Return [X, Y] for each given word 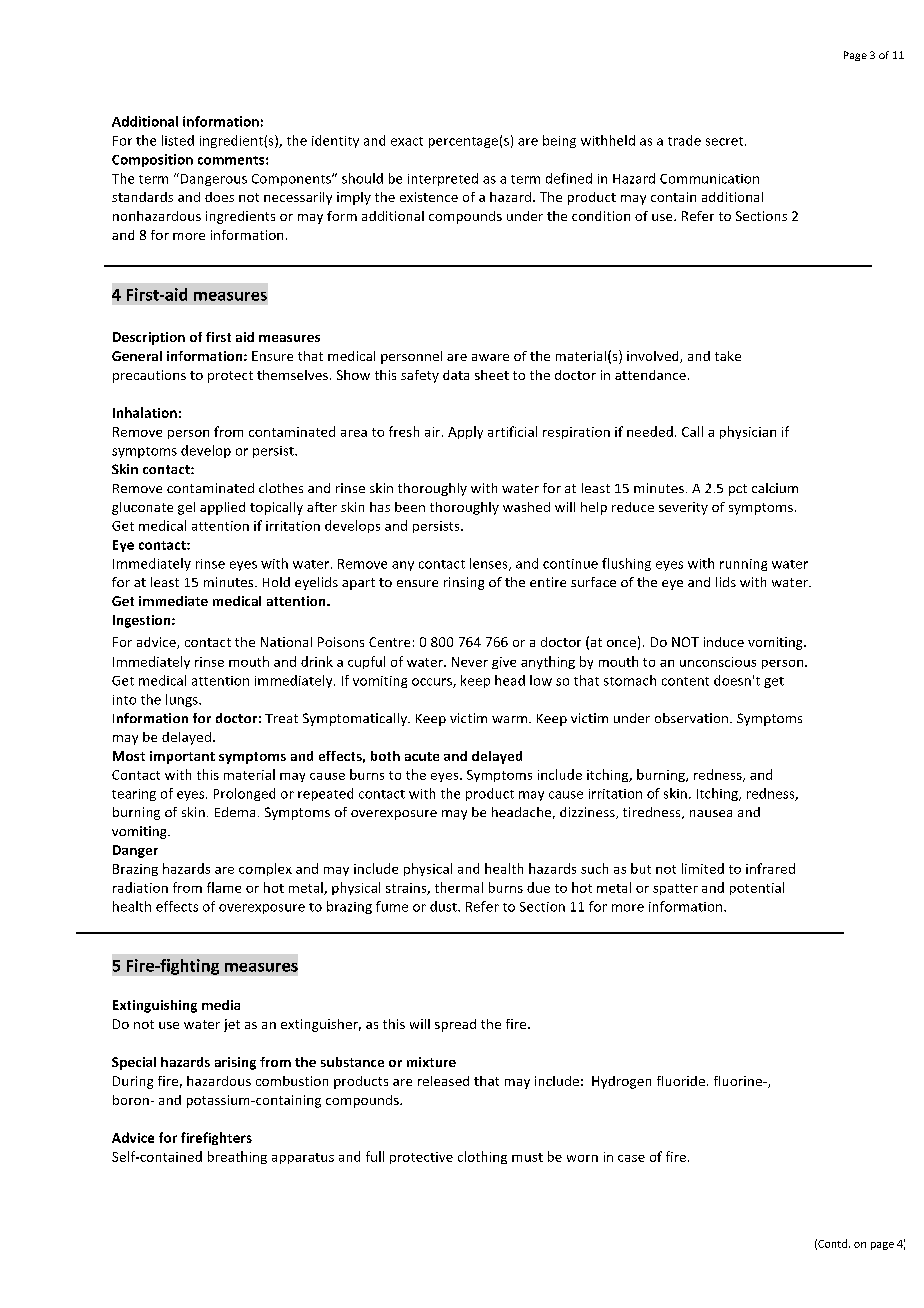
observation [691, 718]
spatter [675, 889]
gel [186, 508]
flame [224, 887]
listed [178, 140]
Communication [709, 179]
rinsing [464, 583]
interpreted [443, 179]
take [728, 356]
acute [422, 756]
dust [444, 906]
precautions [149, 376]
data [456, 375]
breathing [237, 1157]
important [182, 757]
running [743, 565]
